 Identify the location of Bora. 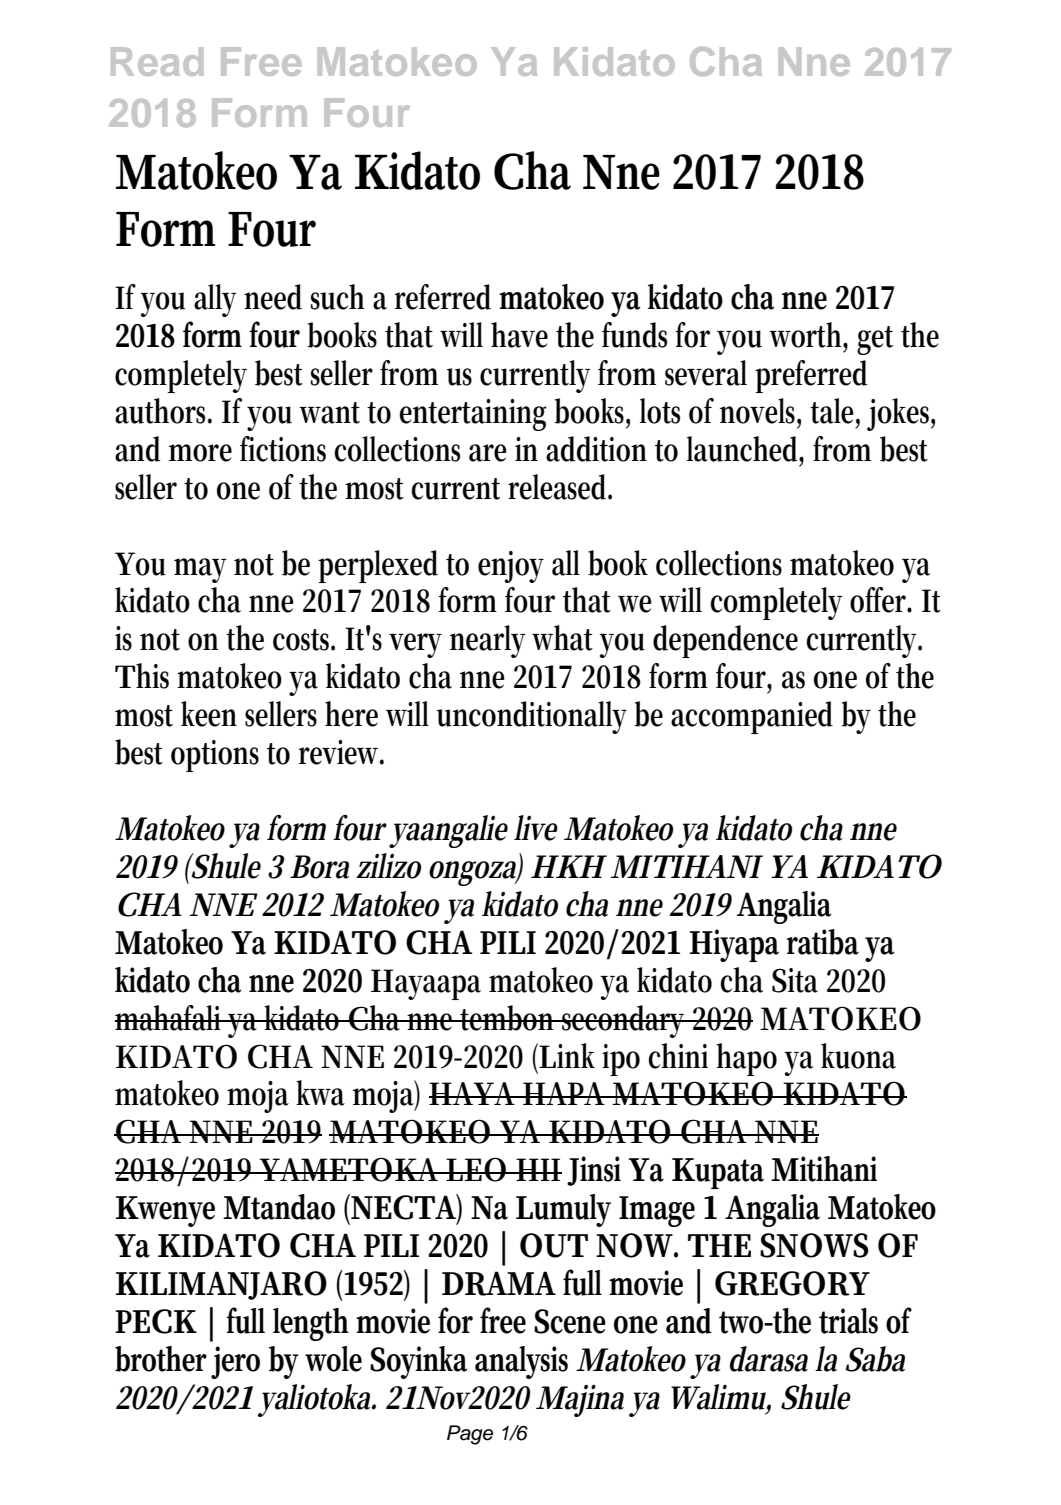
(319, 867).
